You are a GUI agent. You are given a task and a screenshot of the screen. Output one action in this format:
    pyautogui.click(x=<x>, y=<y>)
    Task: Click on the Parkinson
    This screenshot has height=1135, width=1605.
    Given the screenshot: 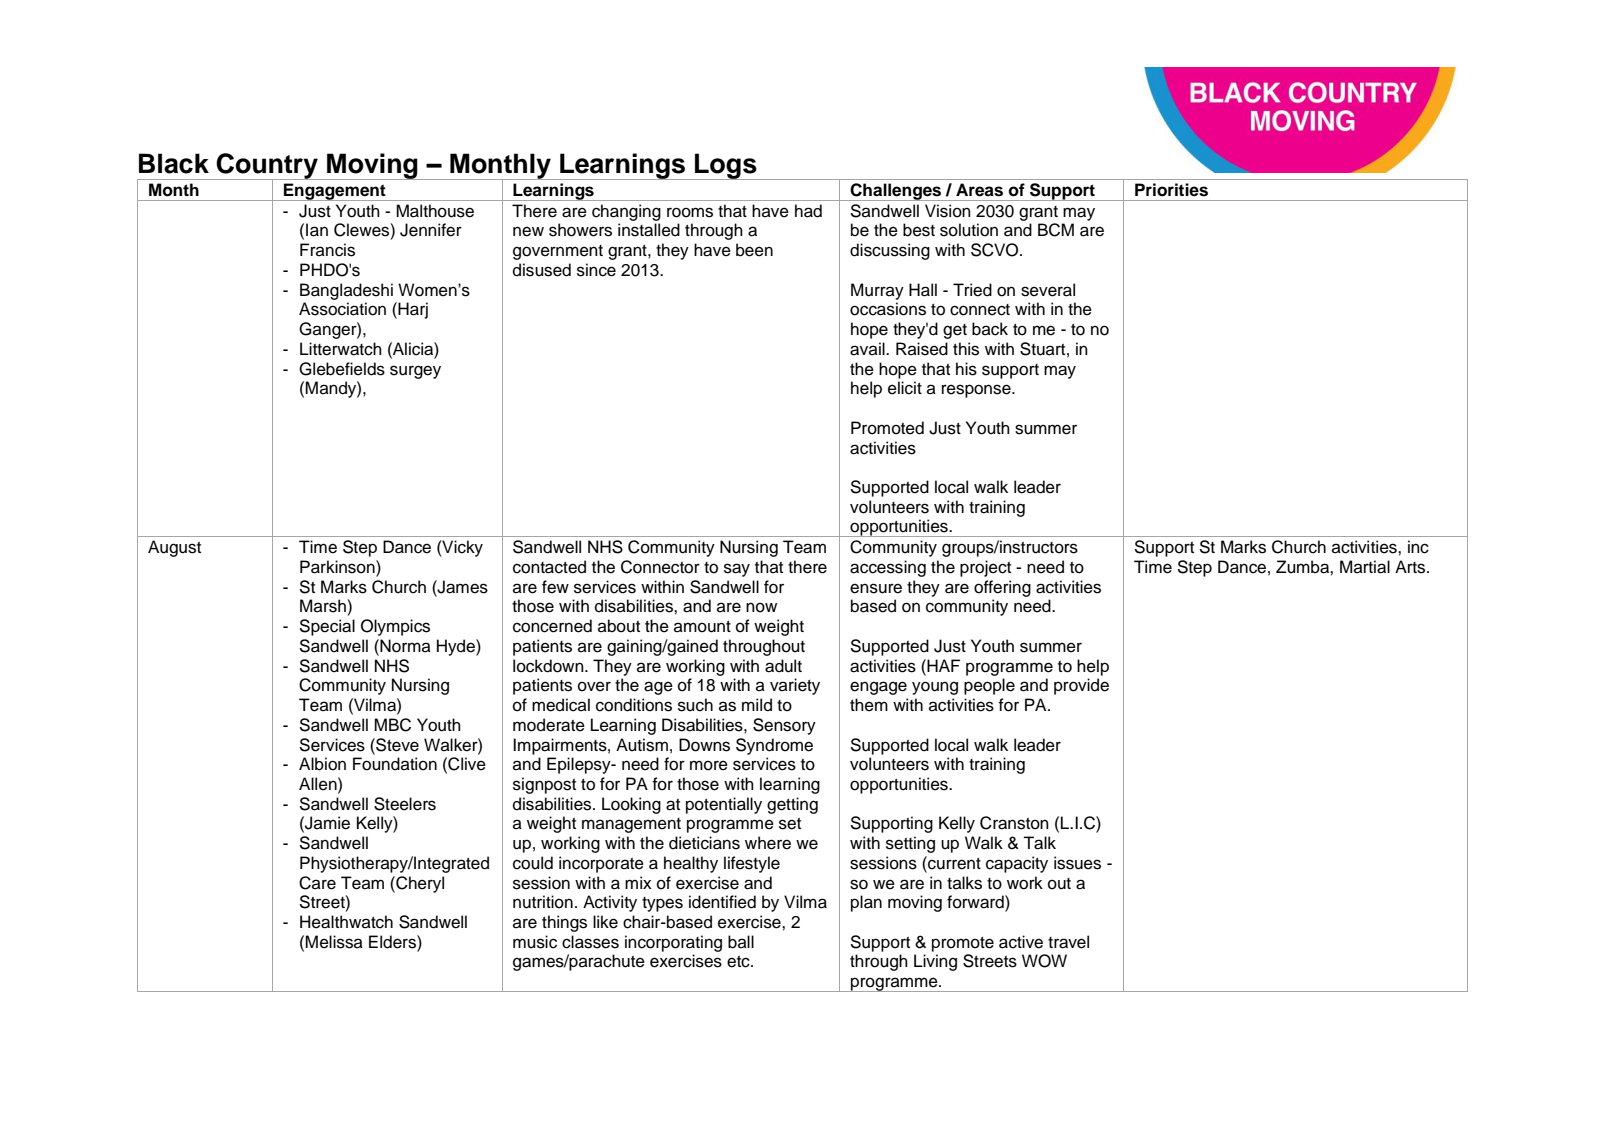 What is the action you would take?
    pyautogui.click(x=338, y=567)
